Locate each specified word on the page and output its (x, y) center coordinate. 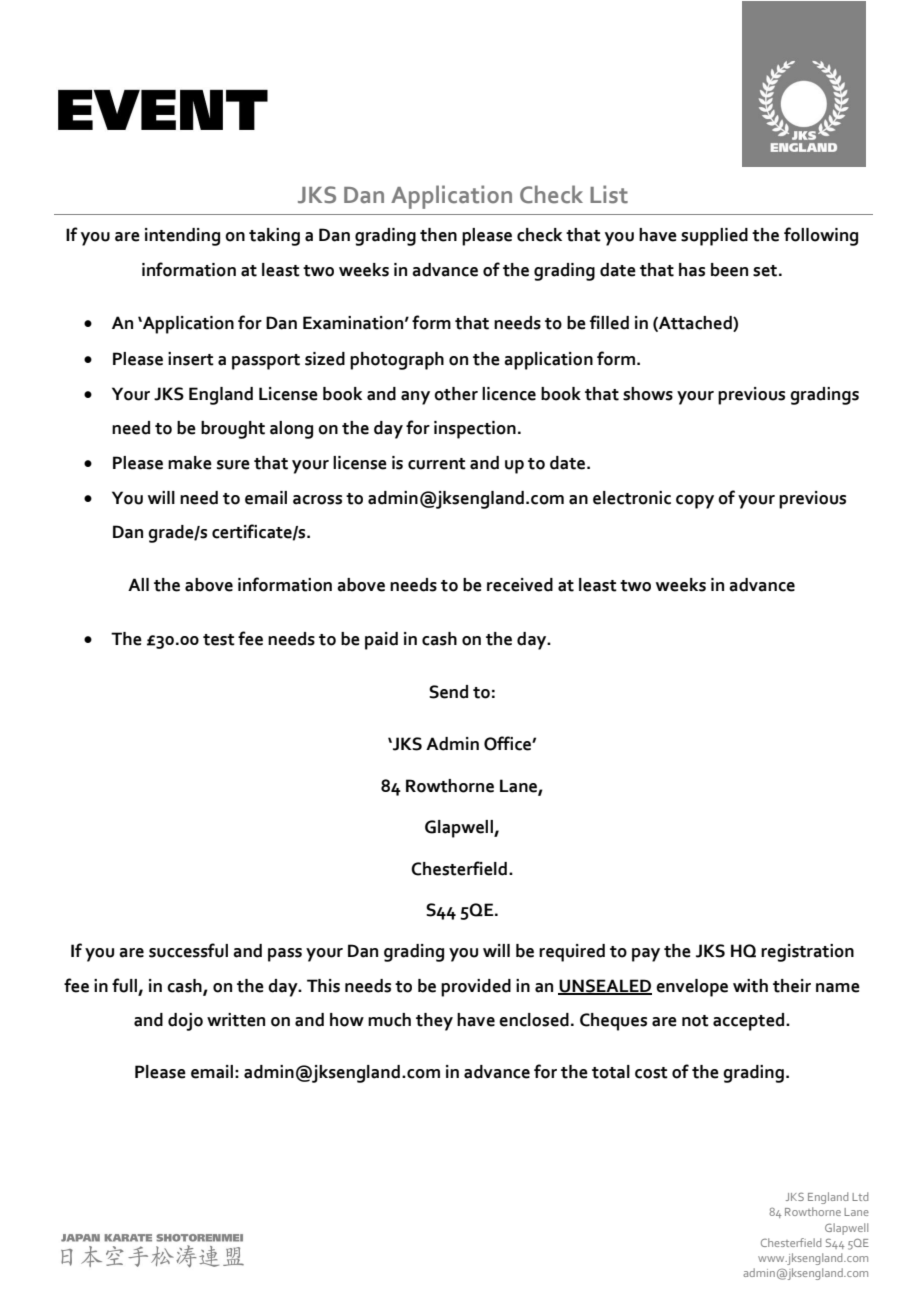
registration (807, 953)
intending (182, 237)
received (520, 585)
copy (695, 502)
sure (233, 465)
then (438, 235)
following (821, 236)
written (236, 1020)
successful (188, 950)
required (572, 953)
